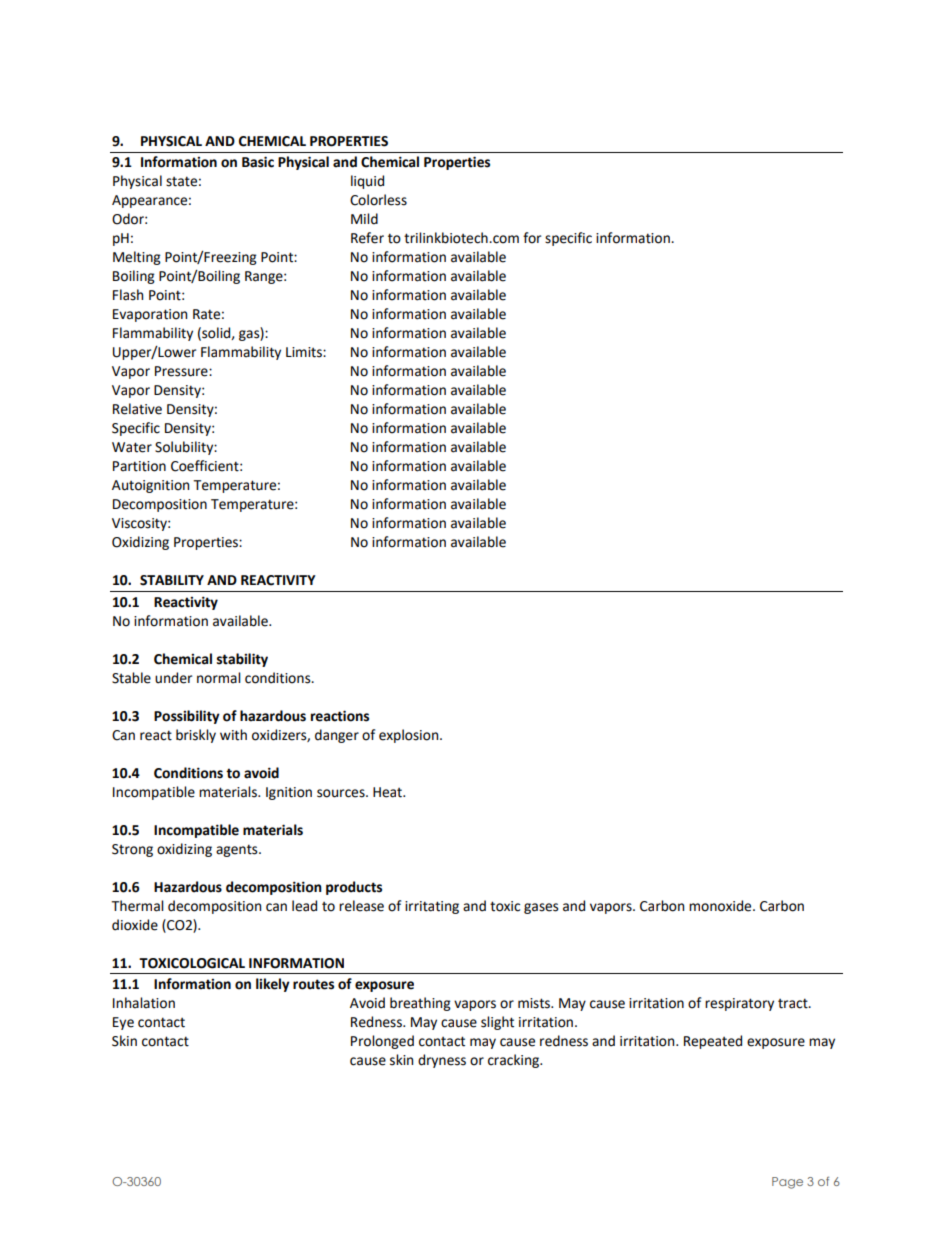  Describe the element at coordinates (432, 907) in the document. I see `irritating` at that location.
